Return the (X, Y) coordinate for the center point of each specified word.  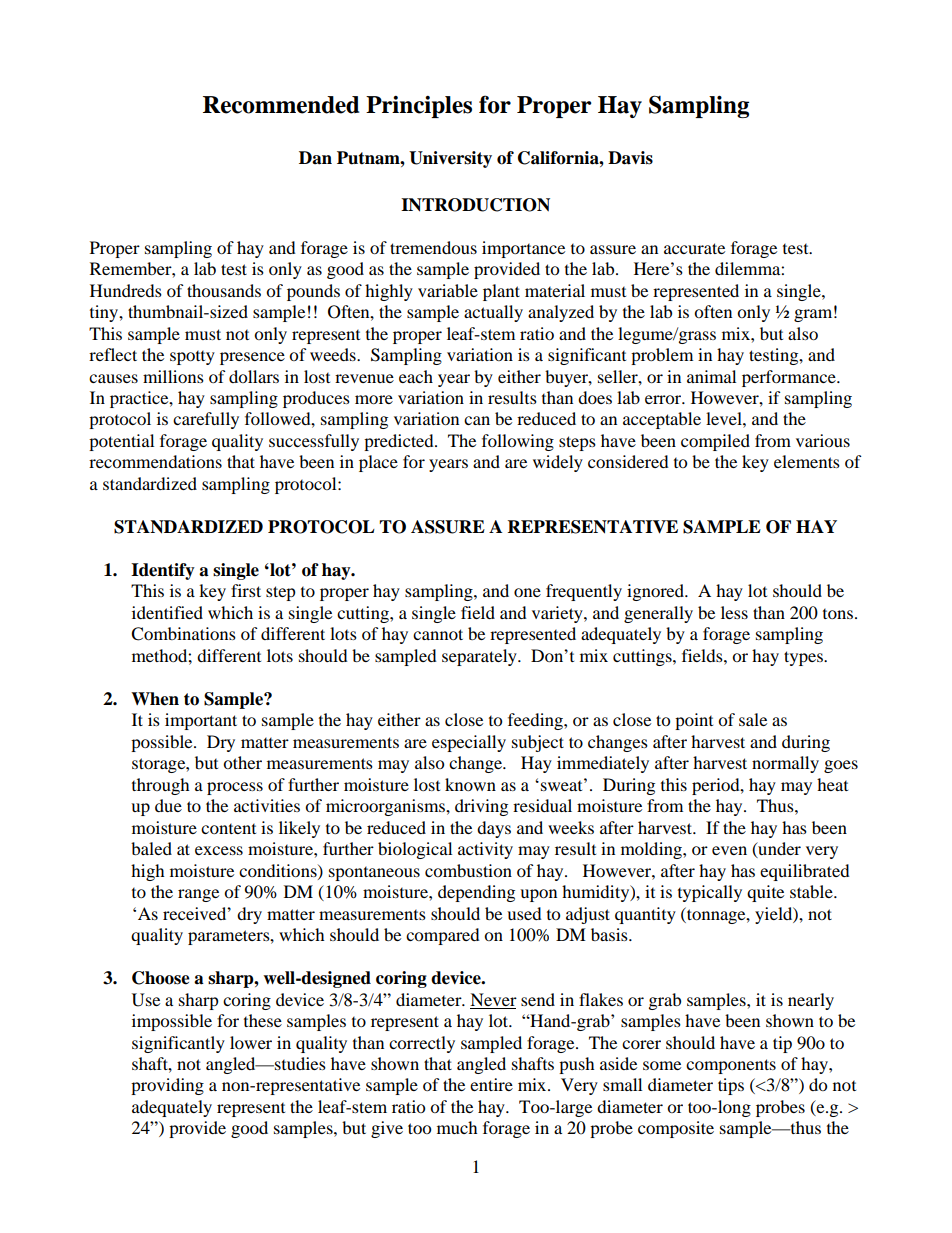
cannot (438, 634)
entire (491, 1084)
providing (167, 1086)
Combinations (183, 634)
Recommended (281, 105)
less (734, 612)
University (450, 159)
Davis (630, 158)
